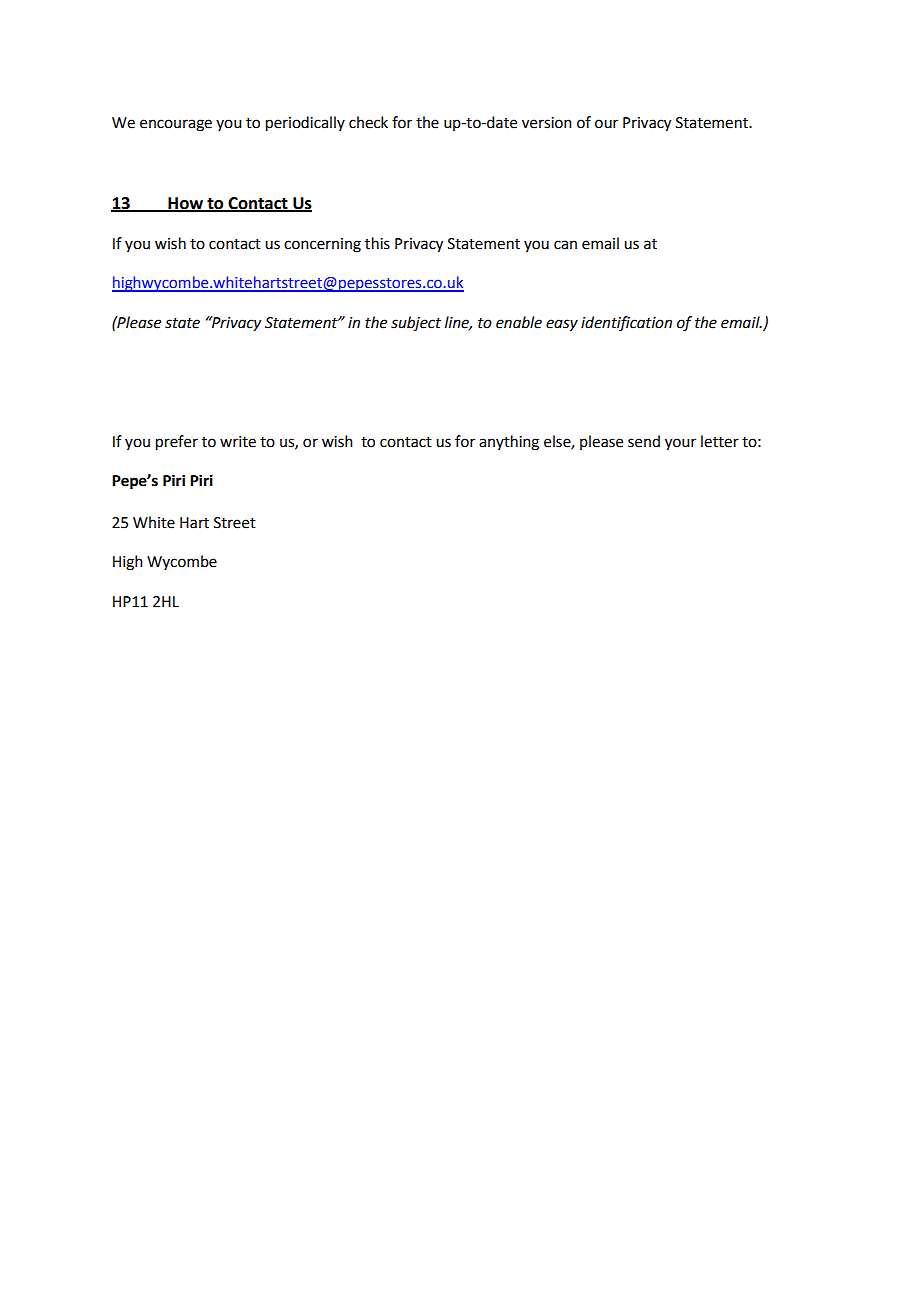 This screenshot has height=1308, width=924. What do you see at coordinates (176, 125) in the screenshot?
I see `encourage` at bounding box center [176, 125].
